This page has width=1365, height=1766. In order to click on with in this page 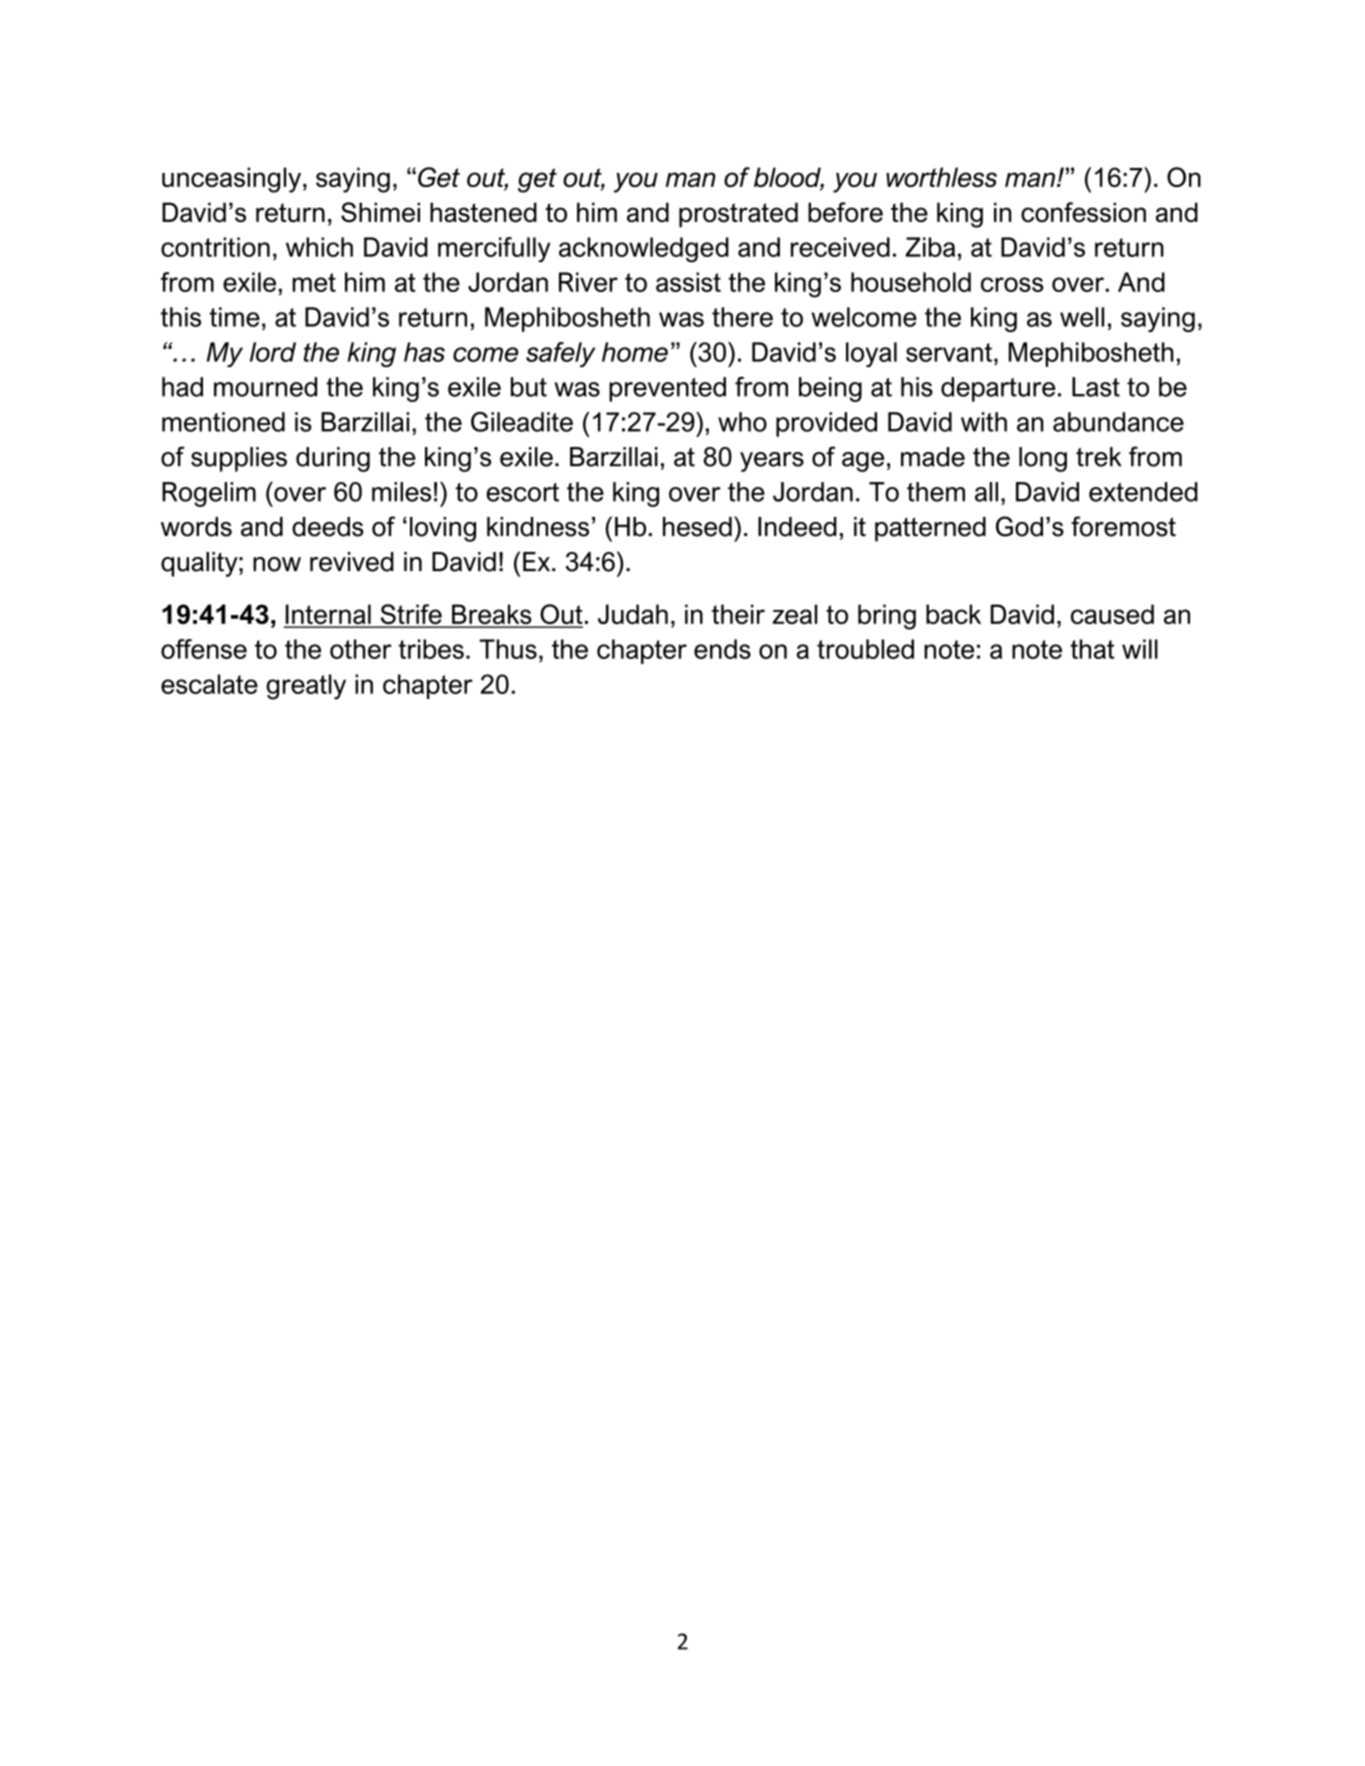, I will do `click(984, 422)`.
